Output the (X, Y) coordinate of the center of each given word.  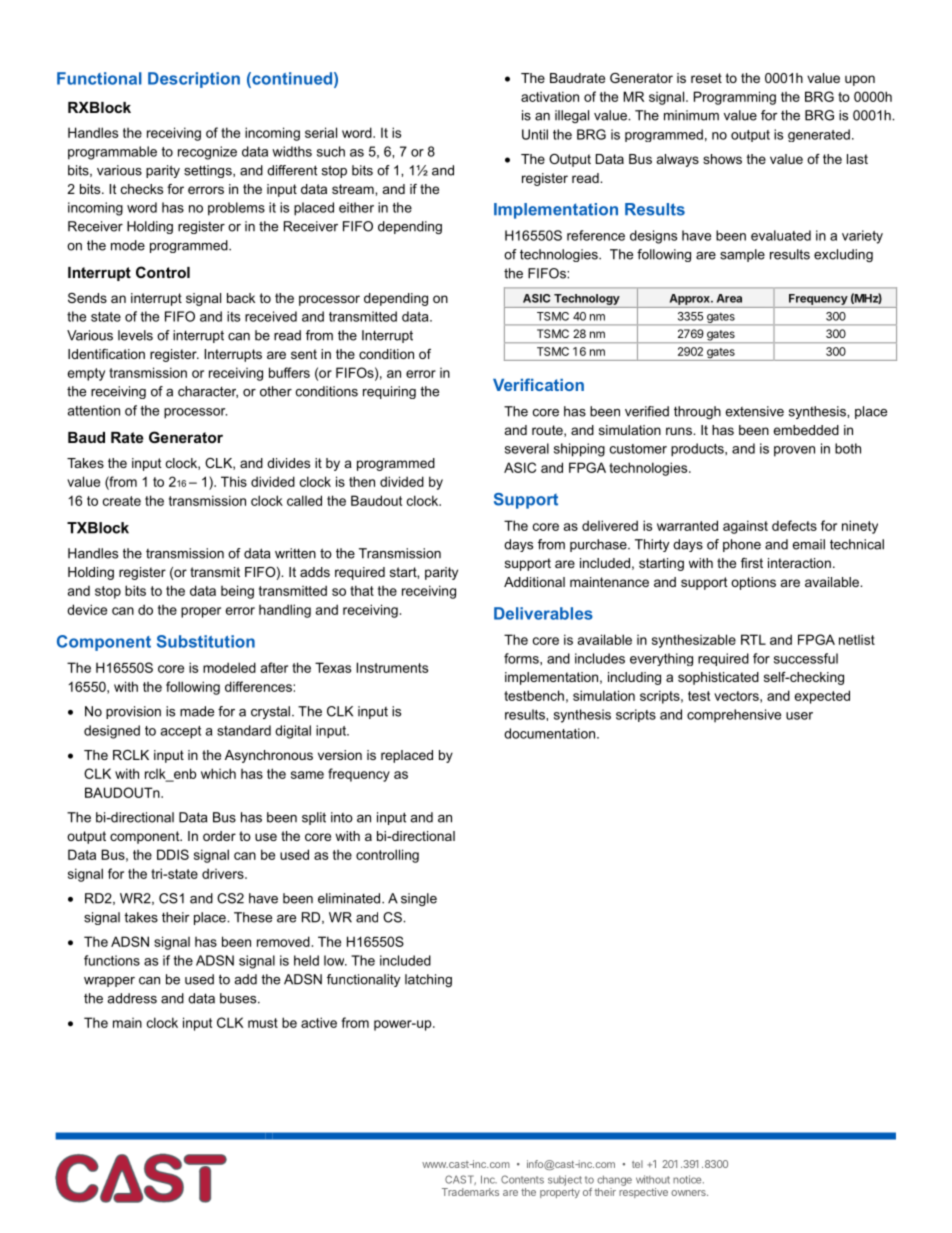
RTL (753, 639)
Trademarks (470, 1192)
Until (535, 134)
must (263, 1023)
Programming (735, 98)
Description (194, 80)
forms (522, 658)
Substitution (206, 641)
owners (689, 1193)
